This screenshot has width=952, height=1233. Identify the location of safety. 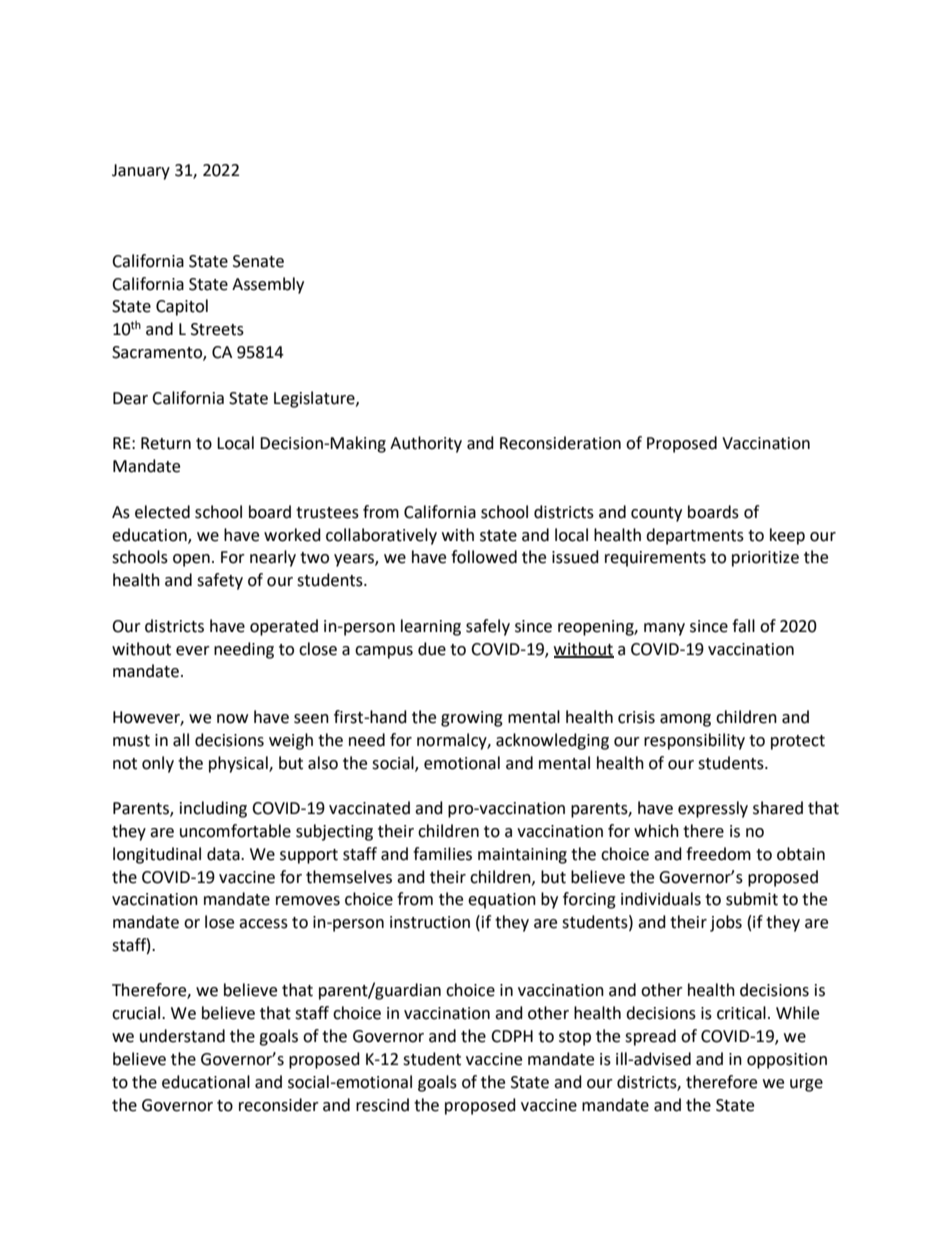
(220, 581).
